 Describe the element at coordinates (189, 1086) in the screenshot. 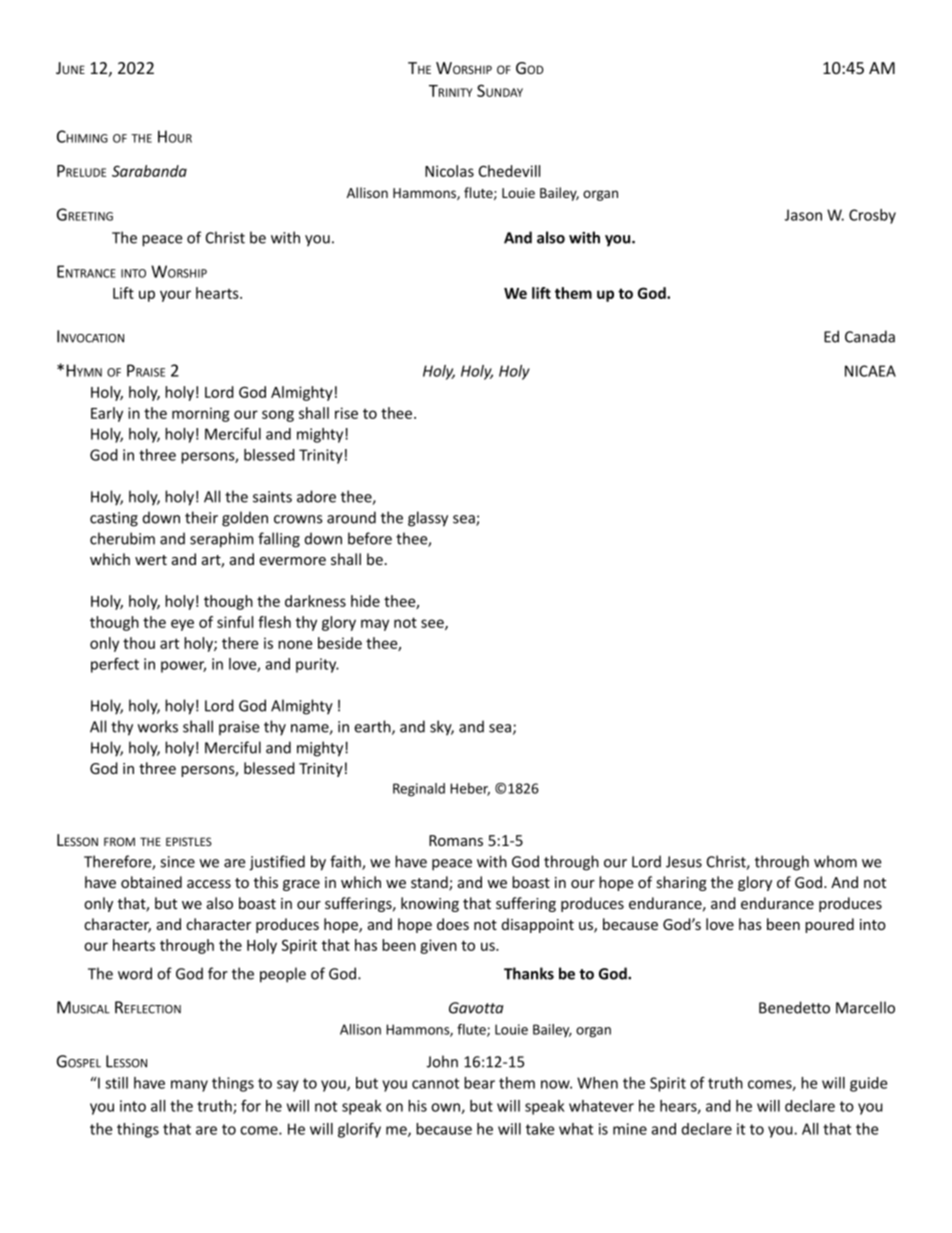

I see `many` at that location.
